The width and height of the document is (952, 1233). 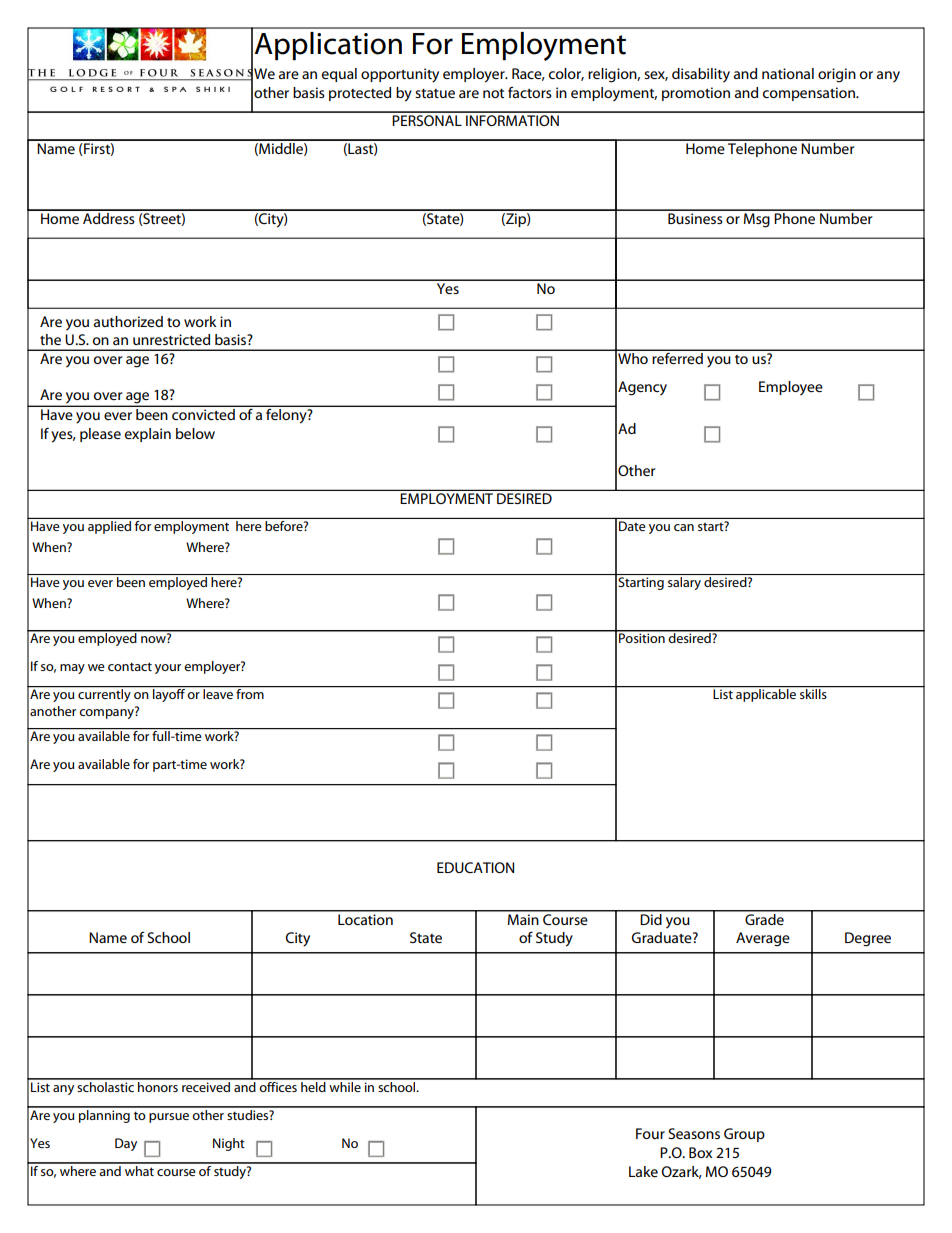 What do you see at coordinates (345, 1085) in the document?
I see `while` at bounding box center [345, 1085].
